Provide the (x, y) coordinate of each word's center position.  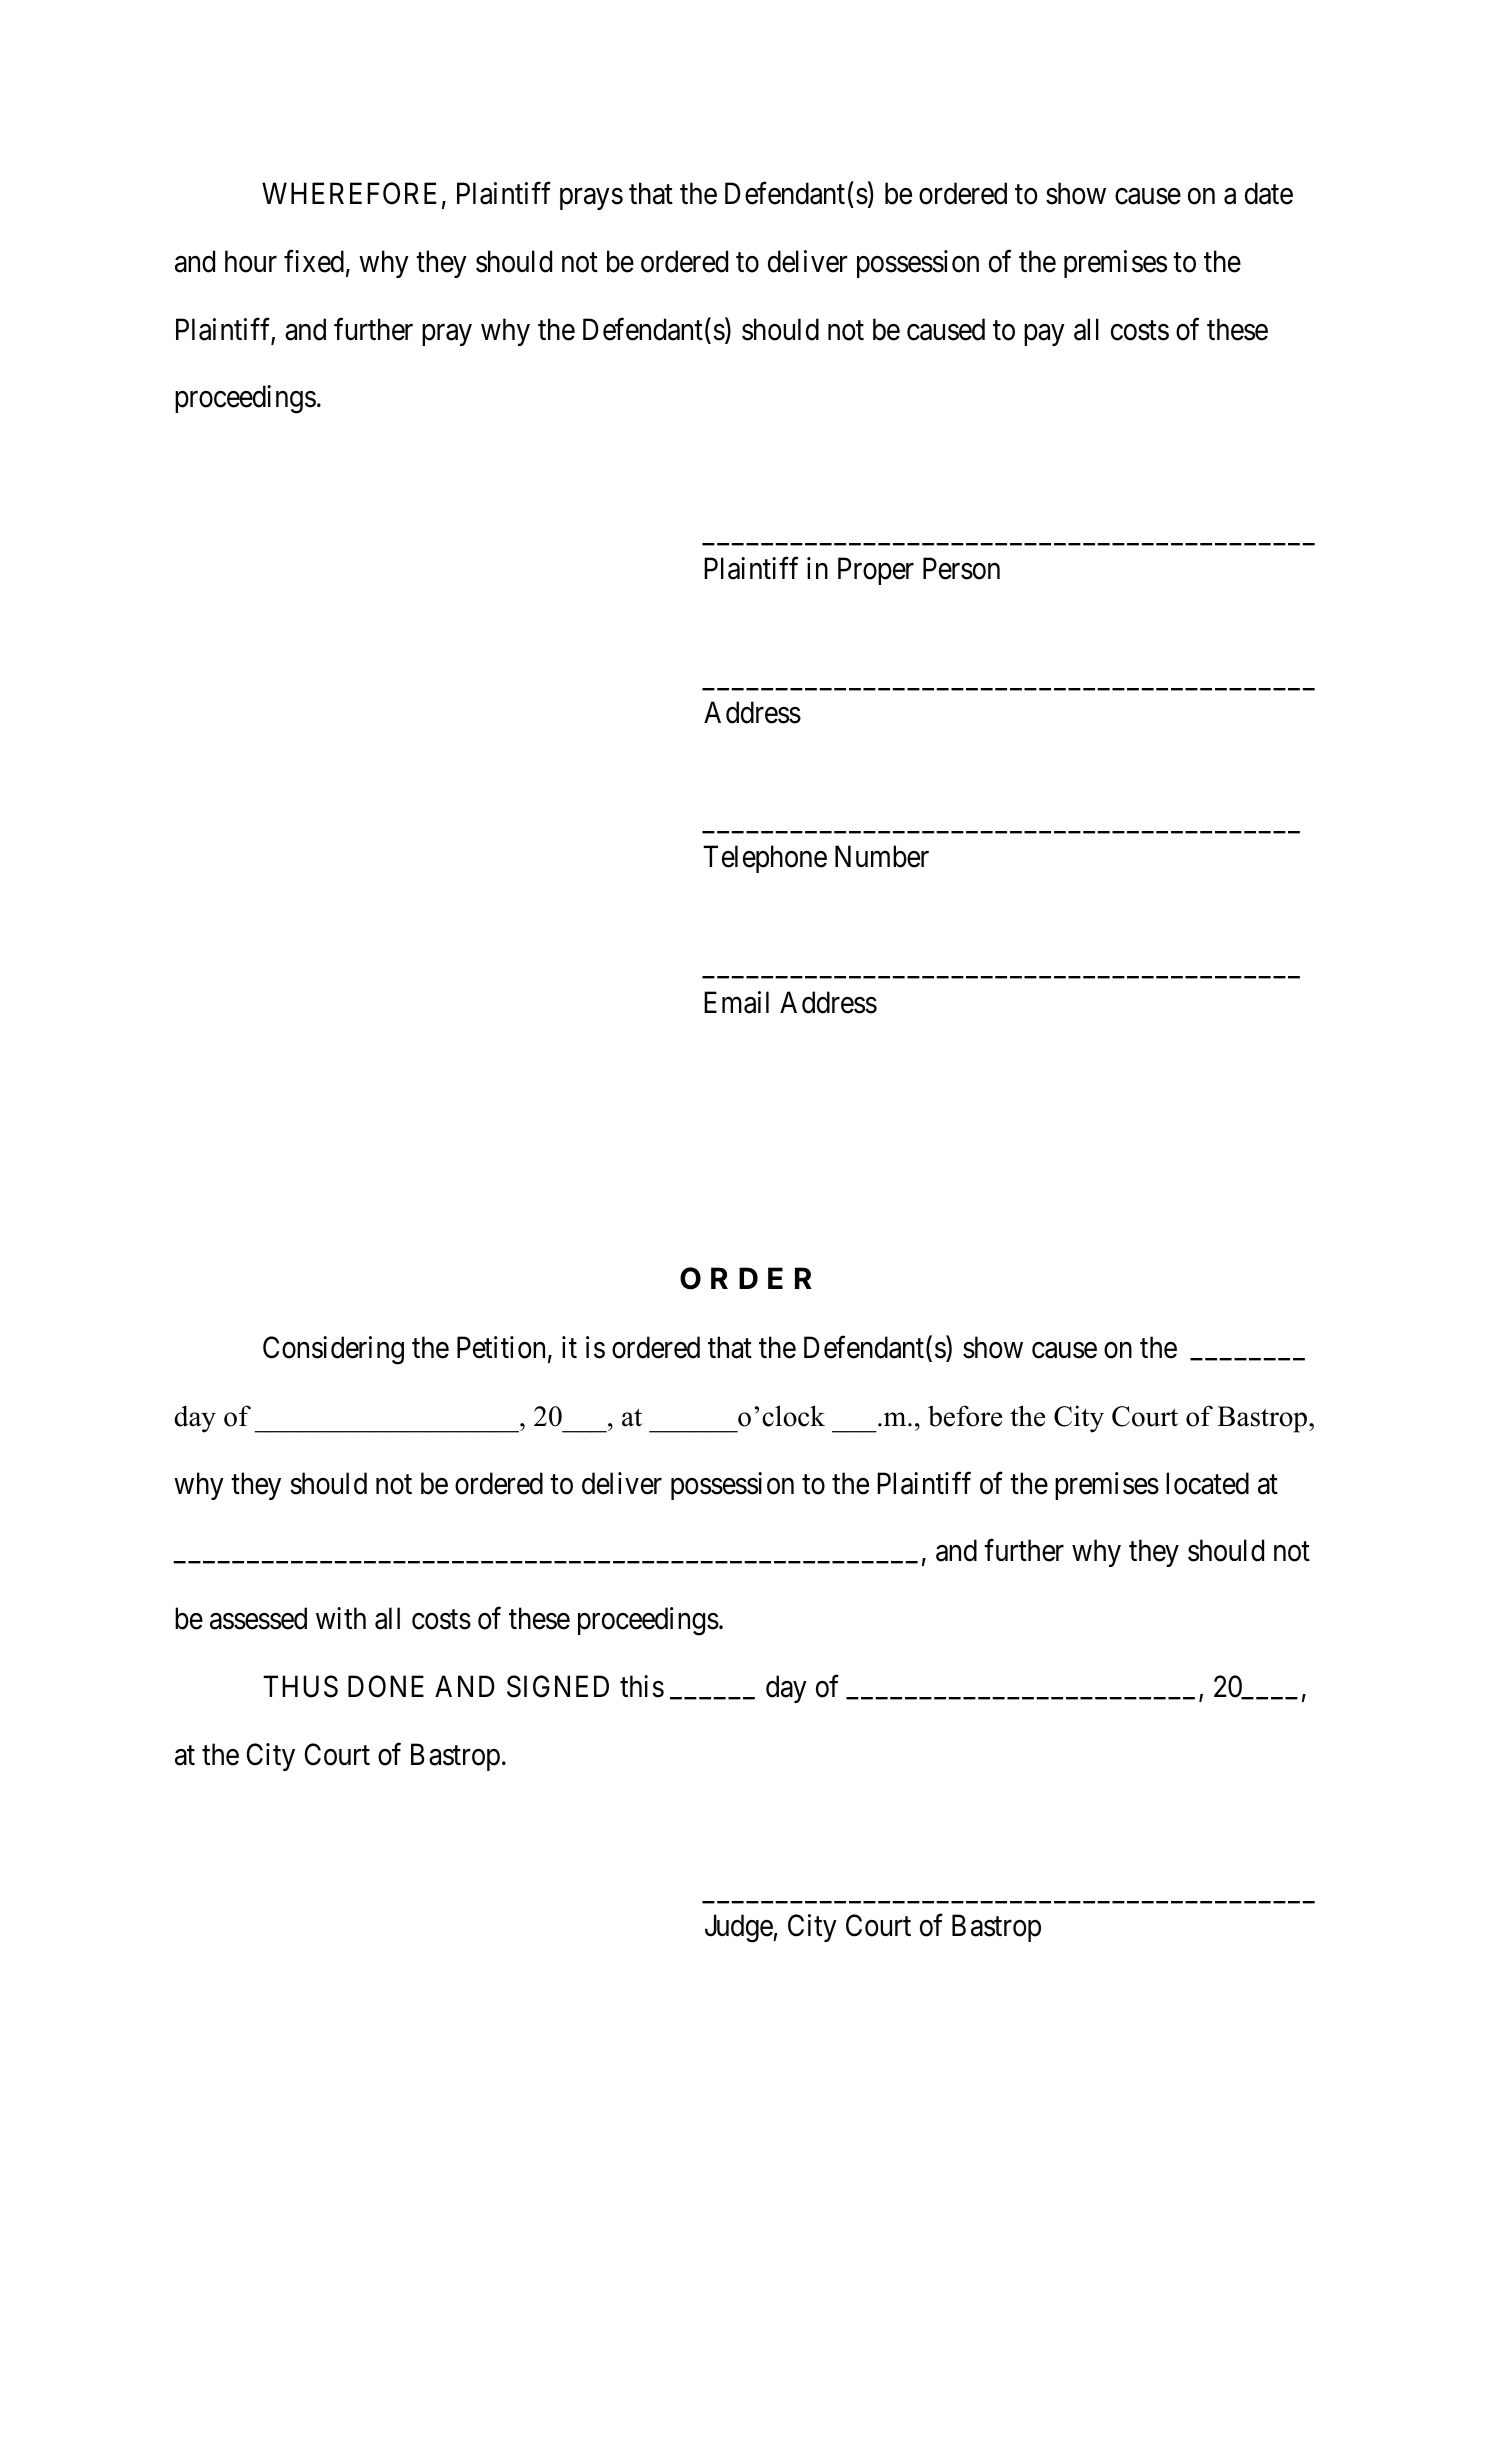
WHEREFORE (349, 193)
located (1207, 1483)
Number (882, 856)
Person (961, 569)
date (1269, 193)
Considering (333, 1350)
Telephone (765, 859)
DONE (386, 1686)
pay (1044, 335)
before (965, 1416)
